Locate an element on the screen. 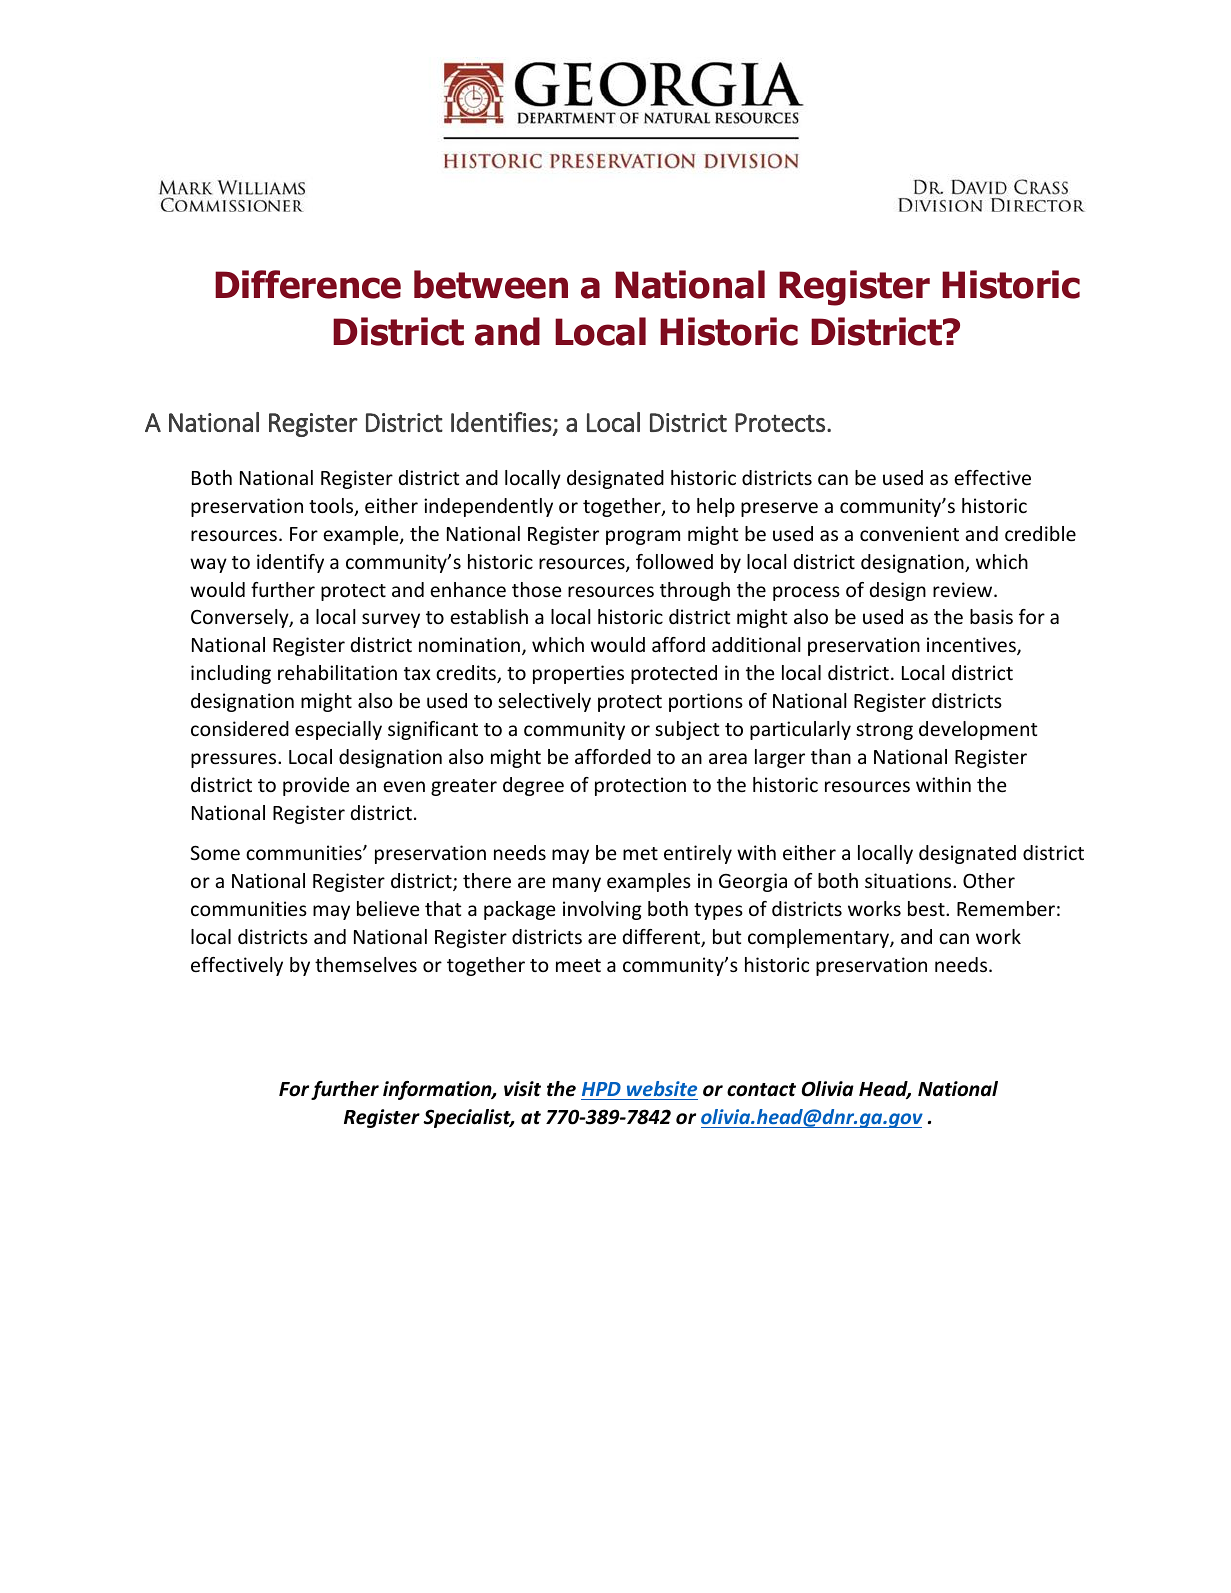  rehabilitation is located at coordinates (337, 672).
